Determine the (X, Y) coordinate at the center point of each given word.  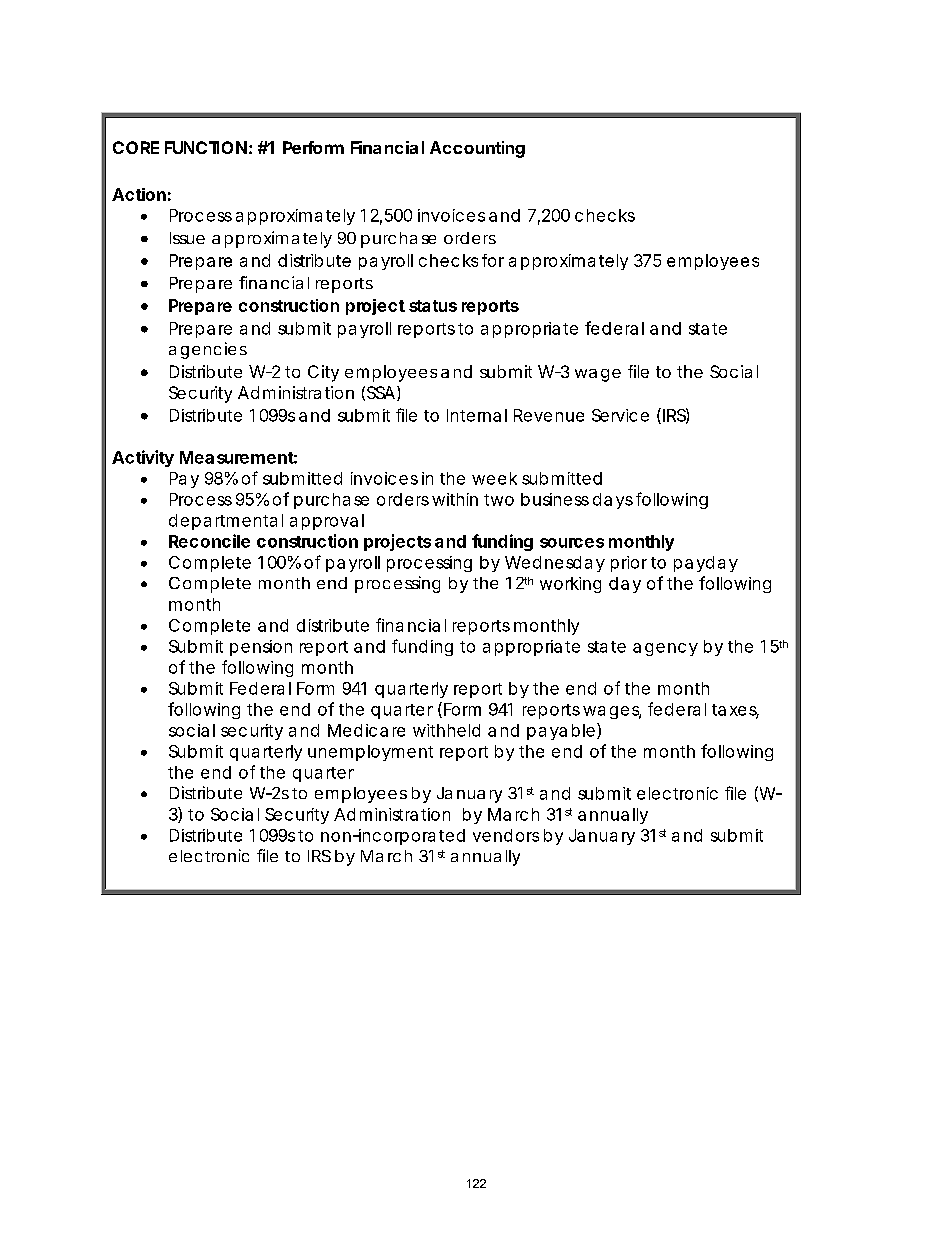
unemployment (370, 753)
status (433, 306)
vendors (506, 835)
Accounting (477, 149)
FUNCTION (206, 147)
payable (561, 732)
